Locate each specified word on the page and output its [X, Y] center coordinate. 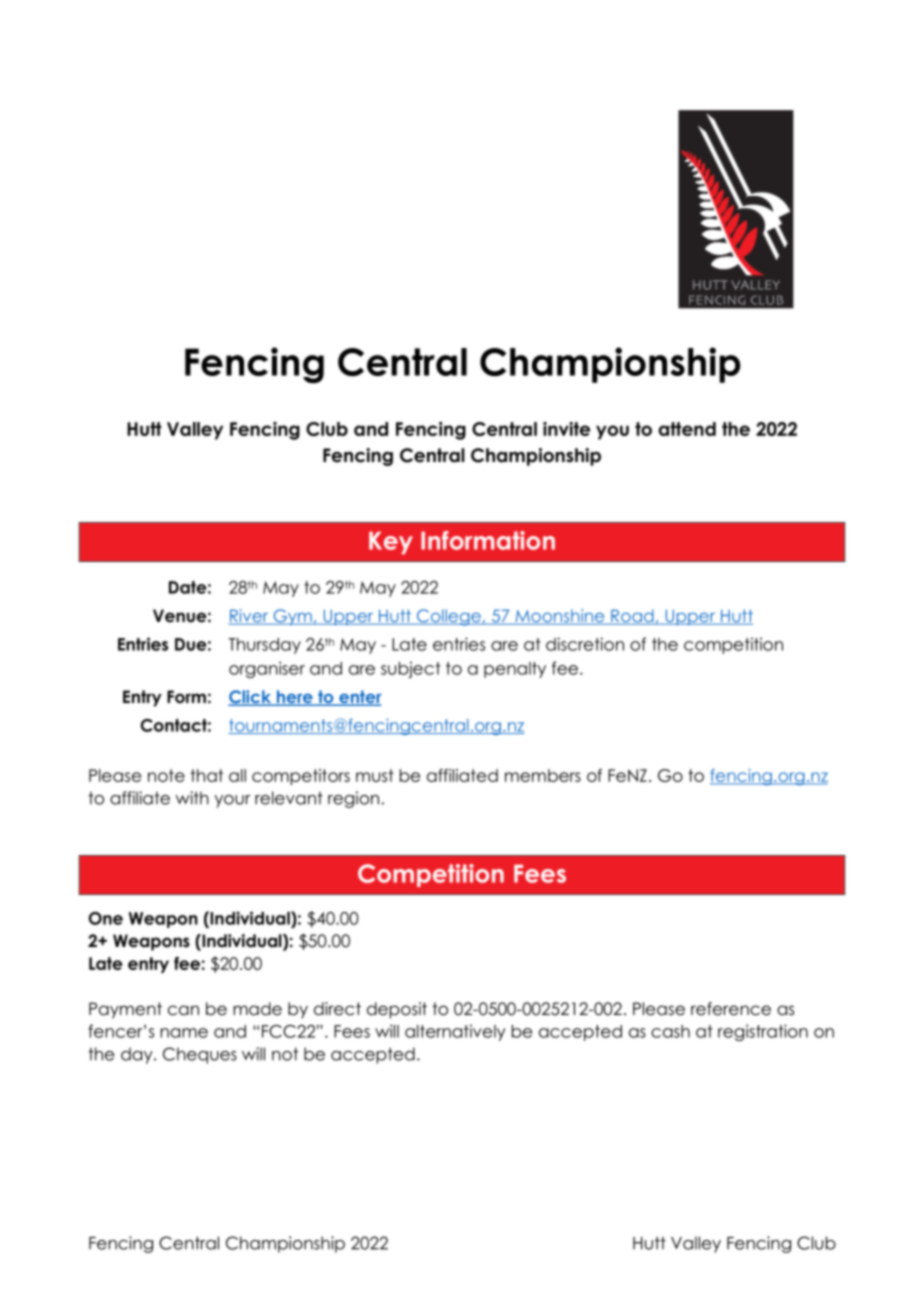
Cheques [200, 1055]
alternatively [455, 1032]
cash [670, 1031]
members [543, 775]
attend [687, 429]
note [166, 775]
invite [566, 429]
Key [391, 543]
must [375, 775]
